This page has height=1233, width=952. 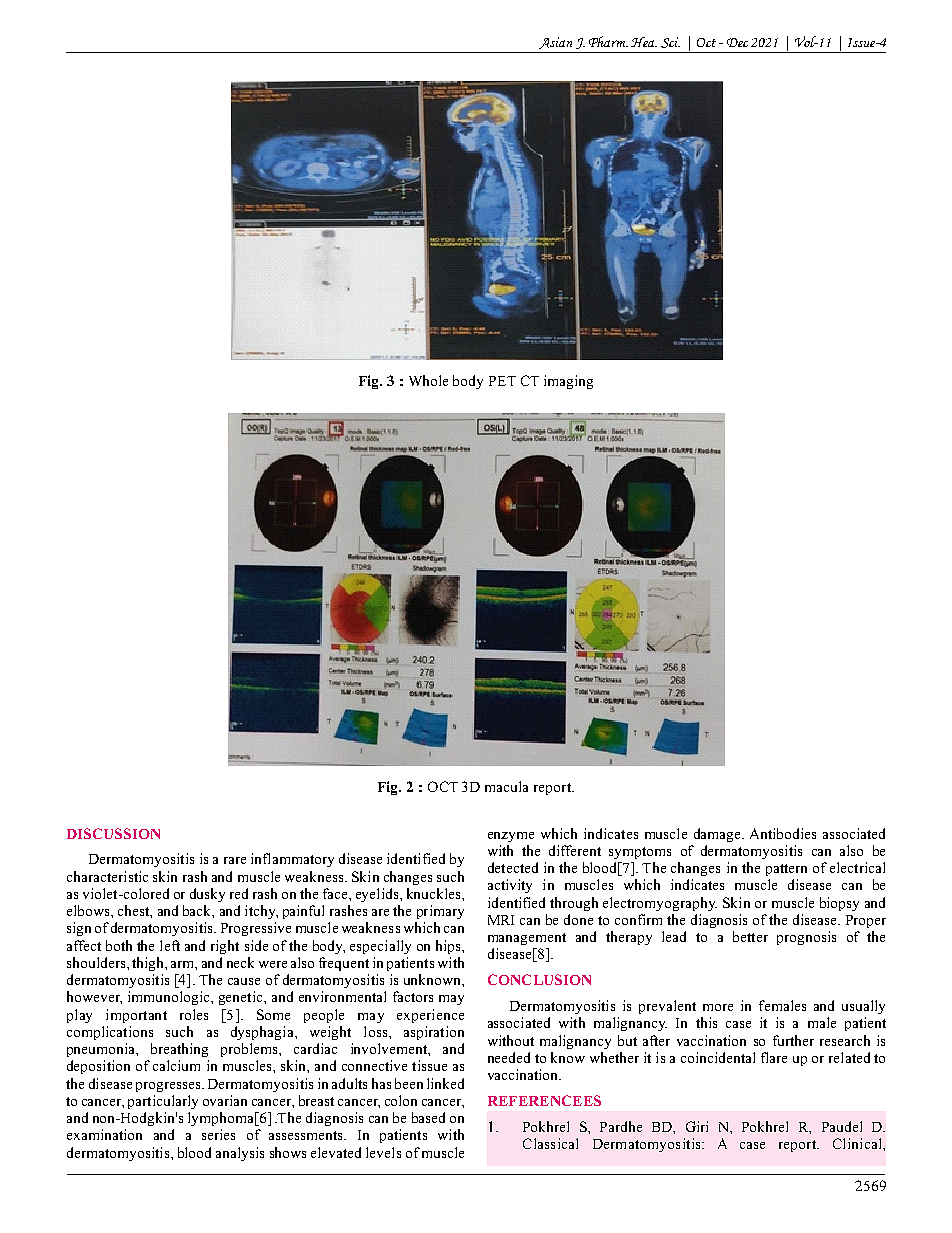 What do you see at coordinates (506, 786) in the page?
I see `macula` at bounding box center [506, 786].
